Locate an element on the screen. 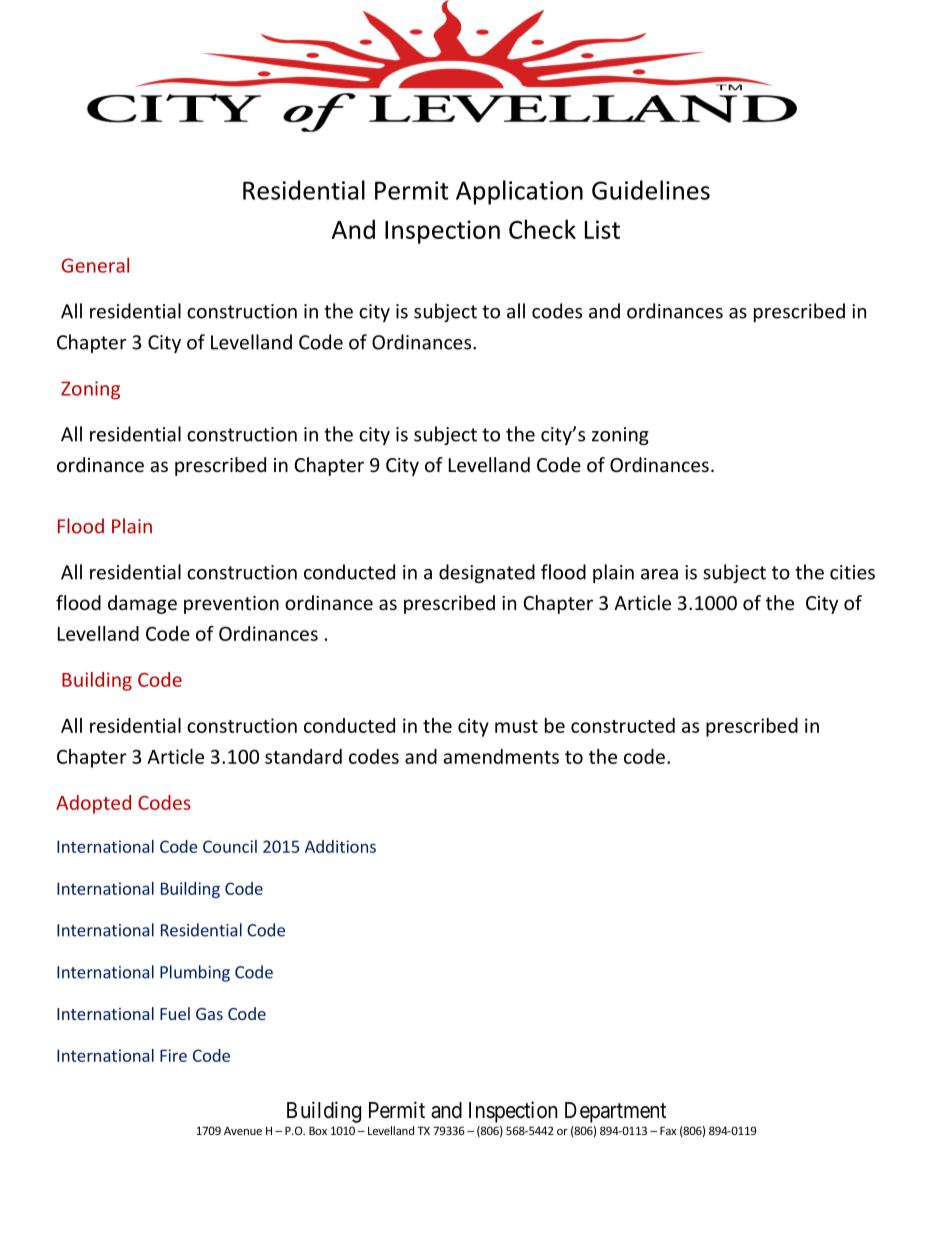 This screenshot has height=1233, width=952. damage is located at coordinates (142, 604).
